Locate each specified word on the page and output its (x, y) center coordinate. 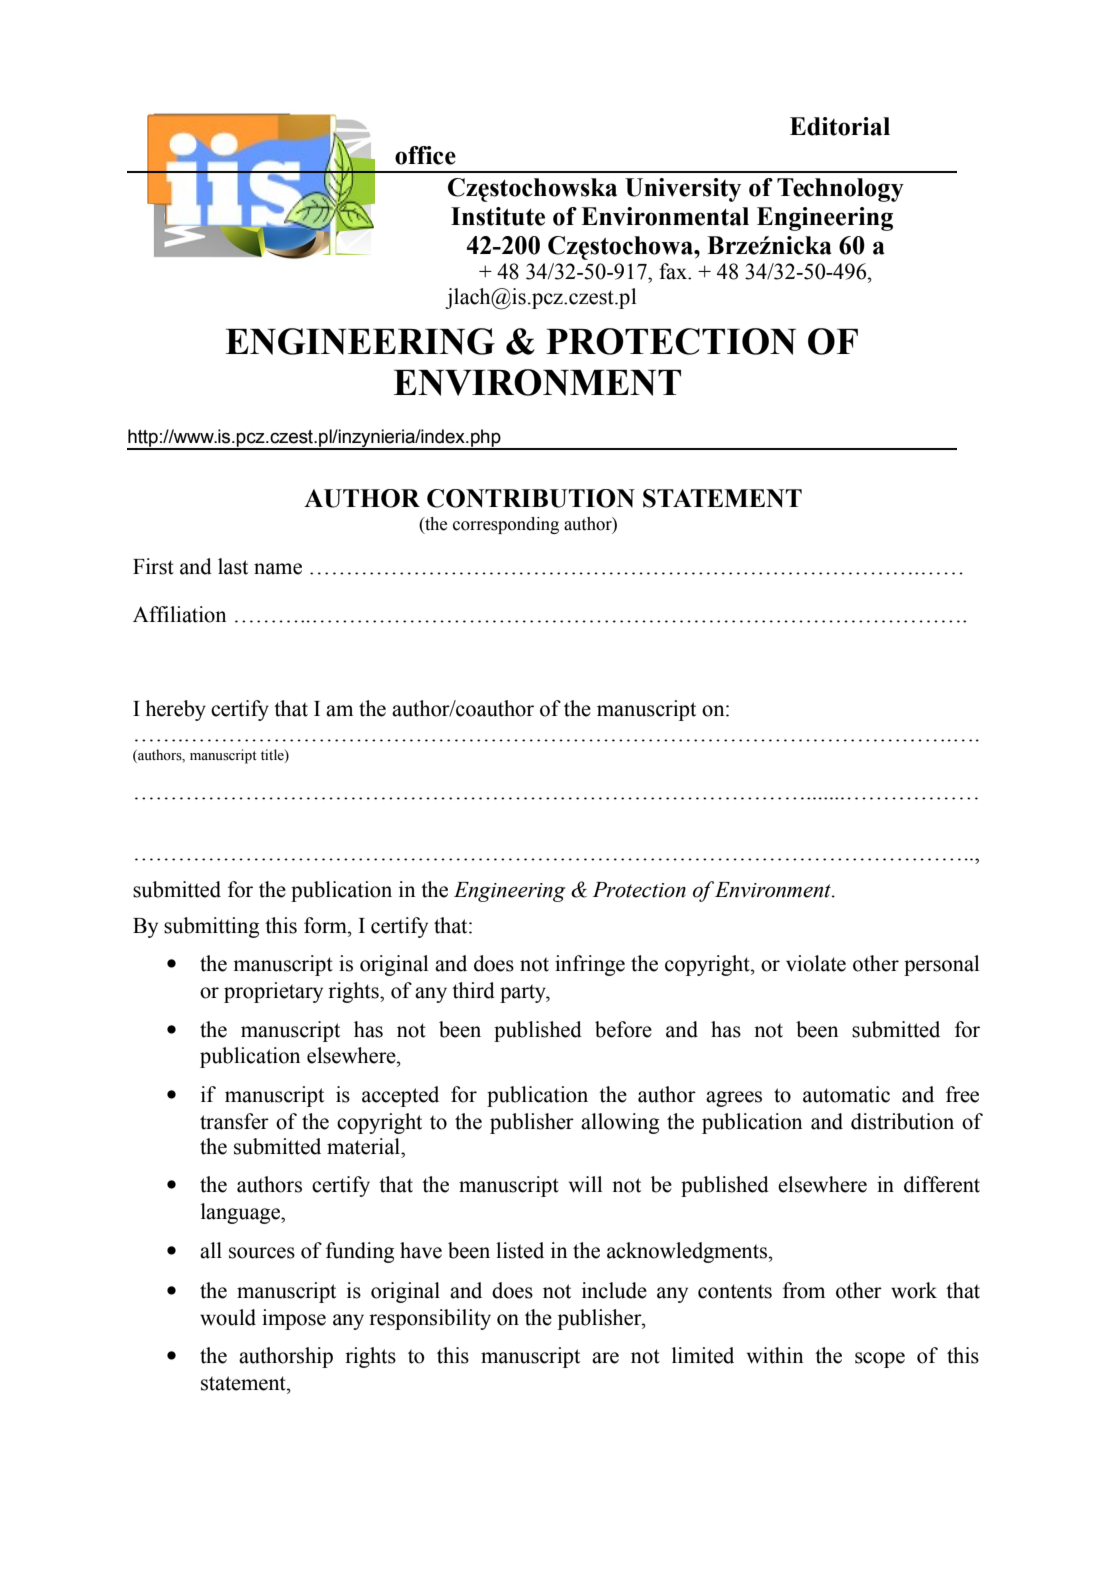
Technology (840, 190)
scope (880, 1360)
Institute (498, 216)
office (425, 155)
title (273, 755)
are (605, 1358)
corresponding (506, 525)
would (228, 1317)
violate (816, 963)
